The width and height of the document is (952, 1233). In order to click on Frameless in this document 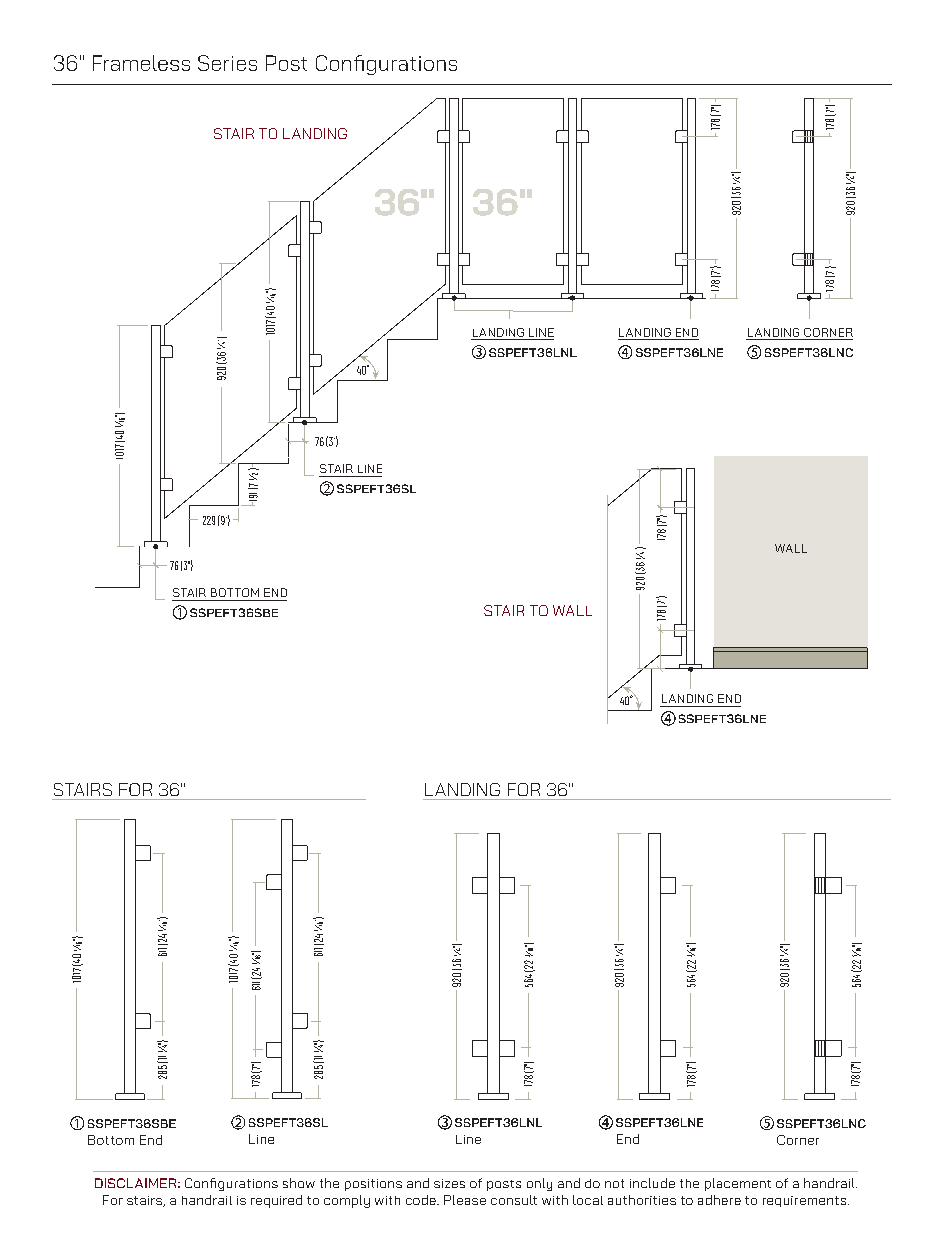, I will do `click(141, 63)`.
